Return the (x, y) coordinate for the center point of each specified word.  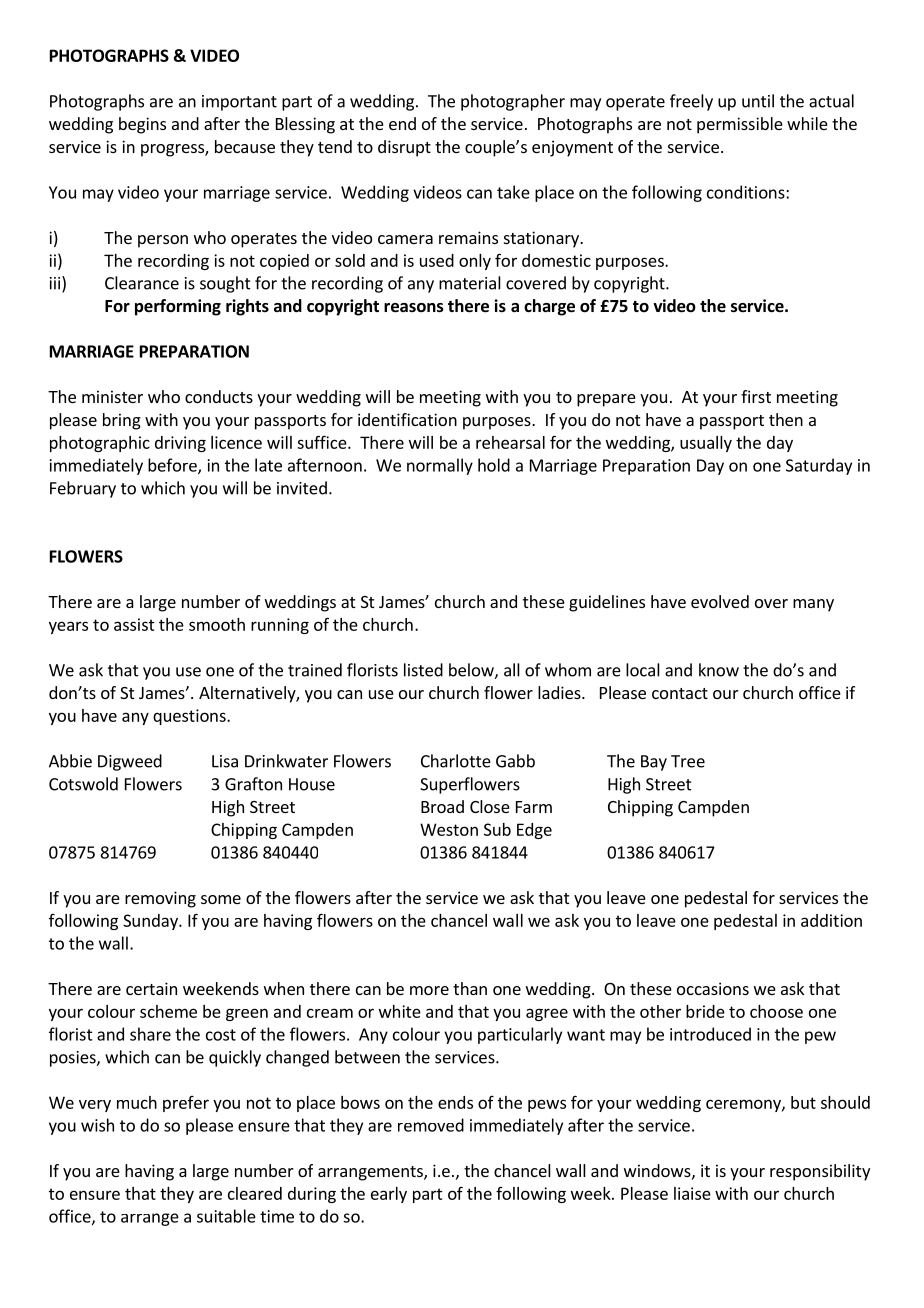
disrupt (404, 148)
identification (407, 419)
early (389, 1195)
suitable (226, 1216)
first (756, 396)
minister (112, 396)
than (470, 988)
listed (423, 670)
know (719, 670)
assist (134, 624)
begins (142, 125)
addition (831, 920)
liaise (692, 1193)
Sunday (151, 922)
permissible (740, 125)
